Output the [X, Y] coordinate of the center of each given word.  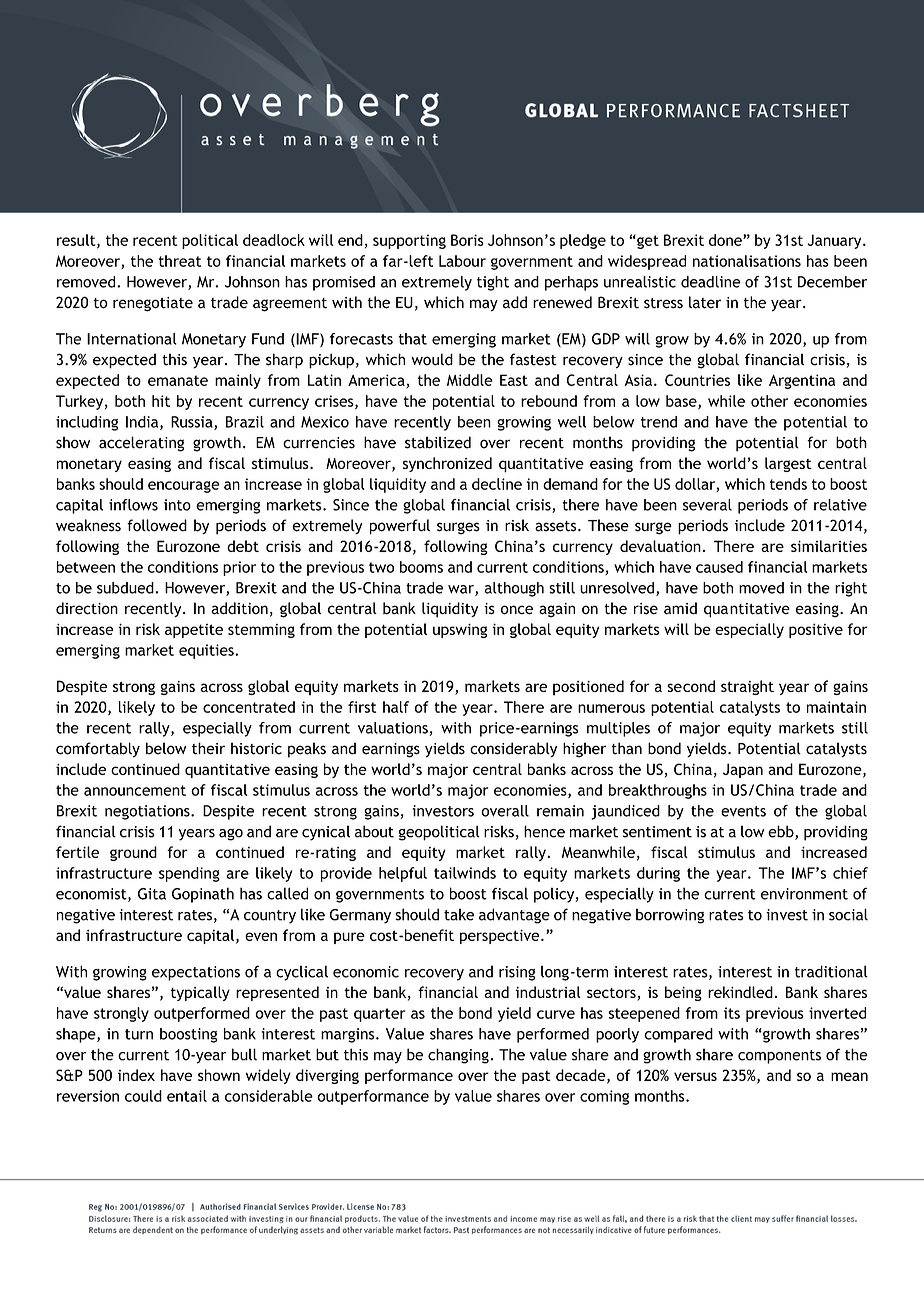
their [208, 748]
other [769, 401]
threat [180, 261]
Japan [743, 770]
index [136, 1075]
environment [804, 894]
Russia [193, 423]
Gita [152, 894]
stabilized [438, 442]
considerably [513, 749]
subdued [125, 588]
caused [719, 567]
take [459, 914]
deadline [711, 282]
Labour [462, 261]
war [462, 590]
